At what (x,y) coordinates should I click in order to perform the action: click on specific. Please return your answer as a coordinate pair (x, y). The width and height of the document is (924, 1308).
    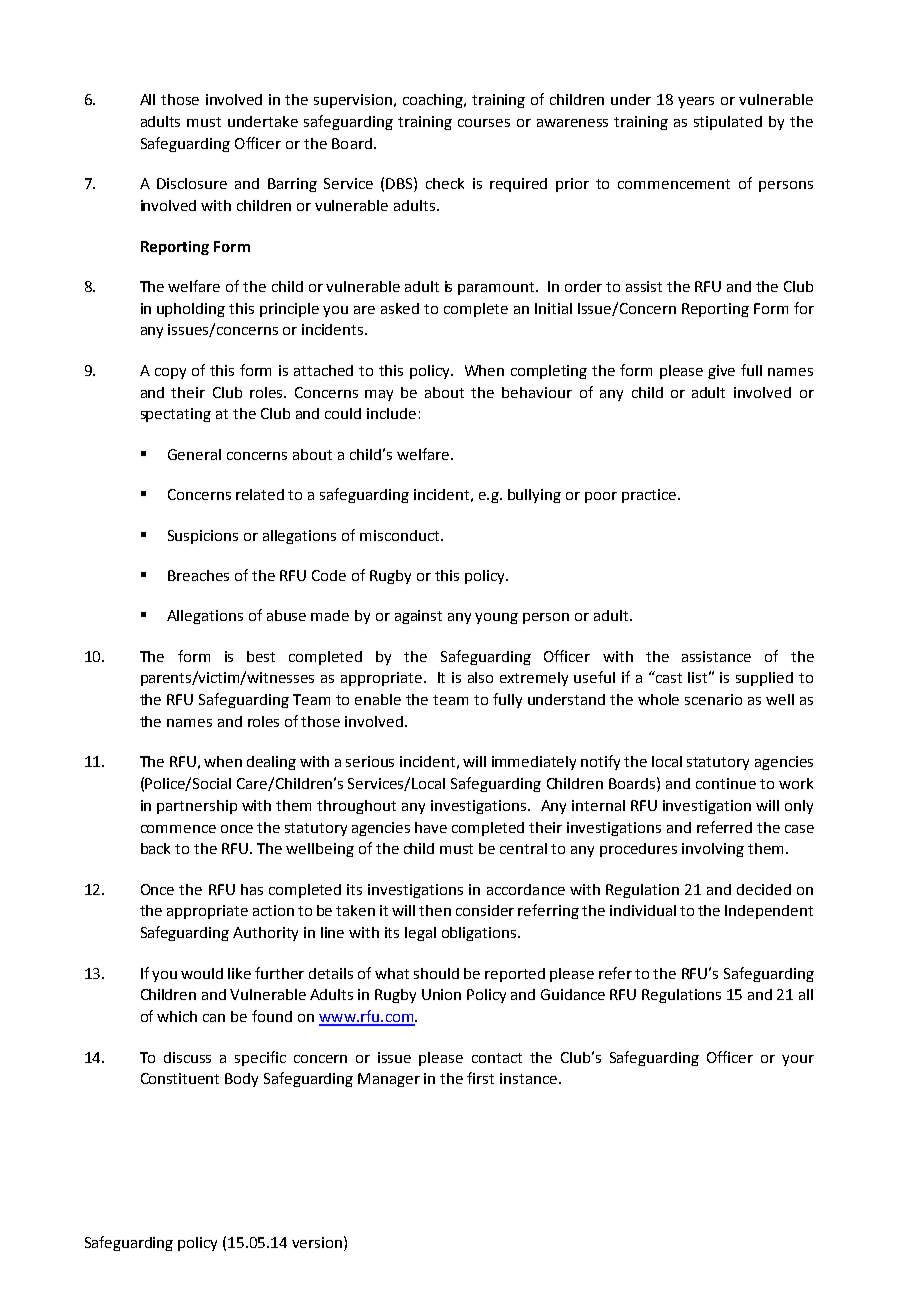
    Looking at the image, I should click on (260, 1058).
